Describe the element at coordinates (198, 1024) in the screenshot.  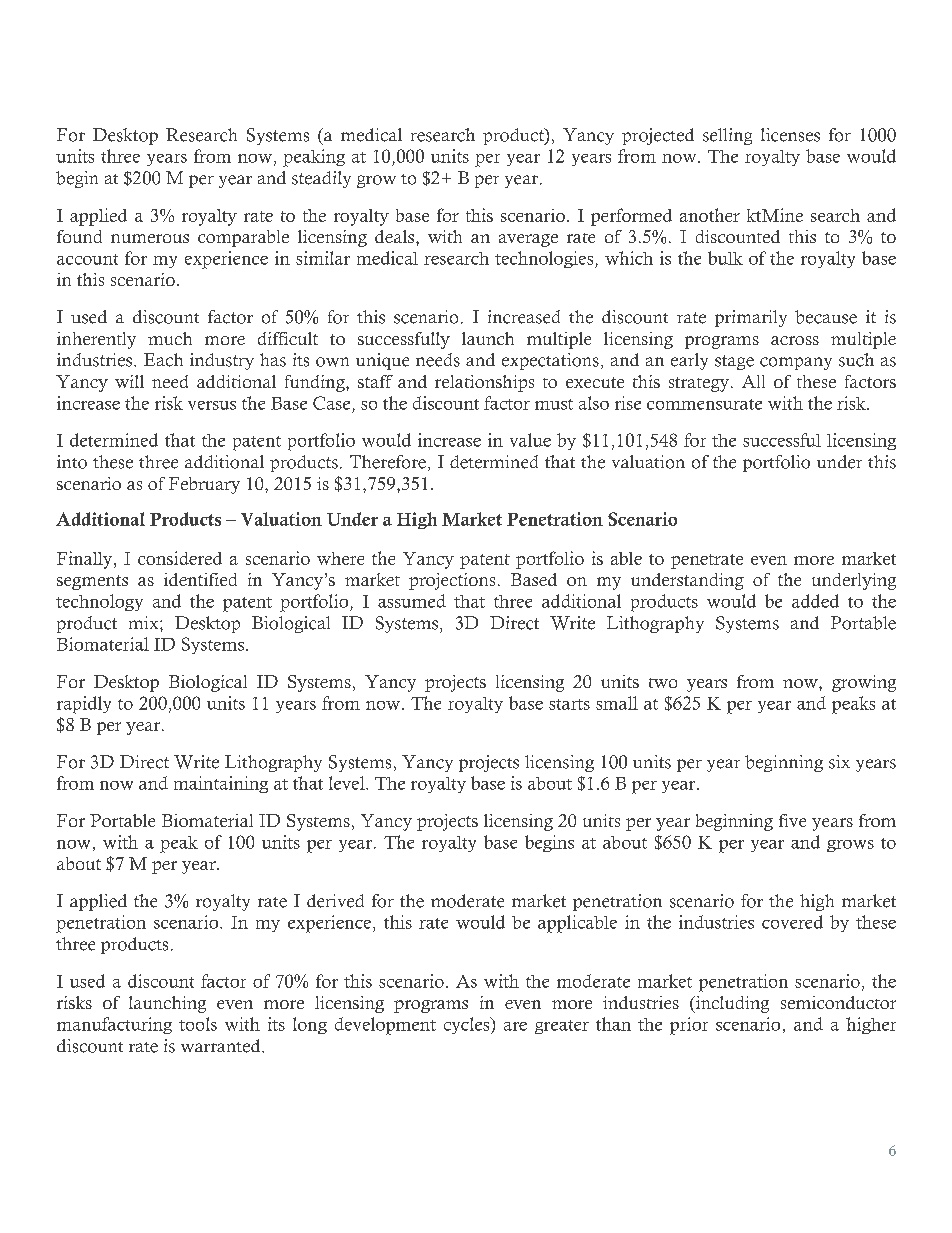
I see `tools` at that location.
